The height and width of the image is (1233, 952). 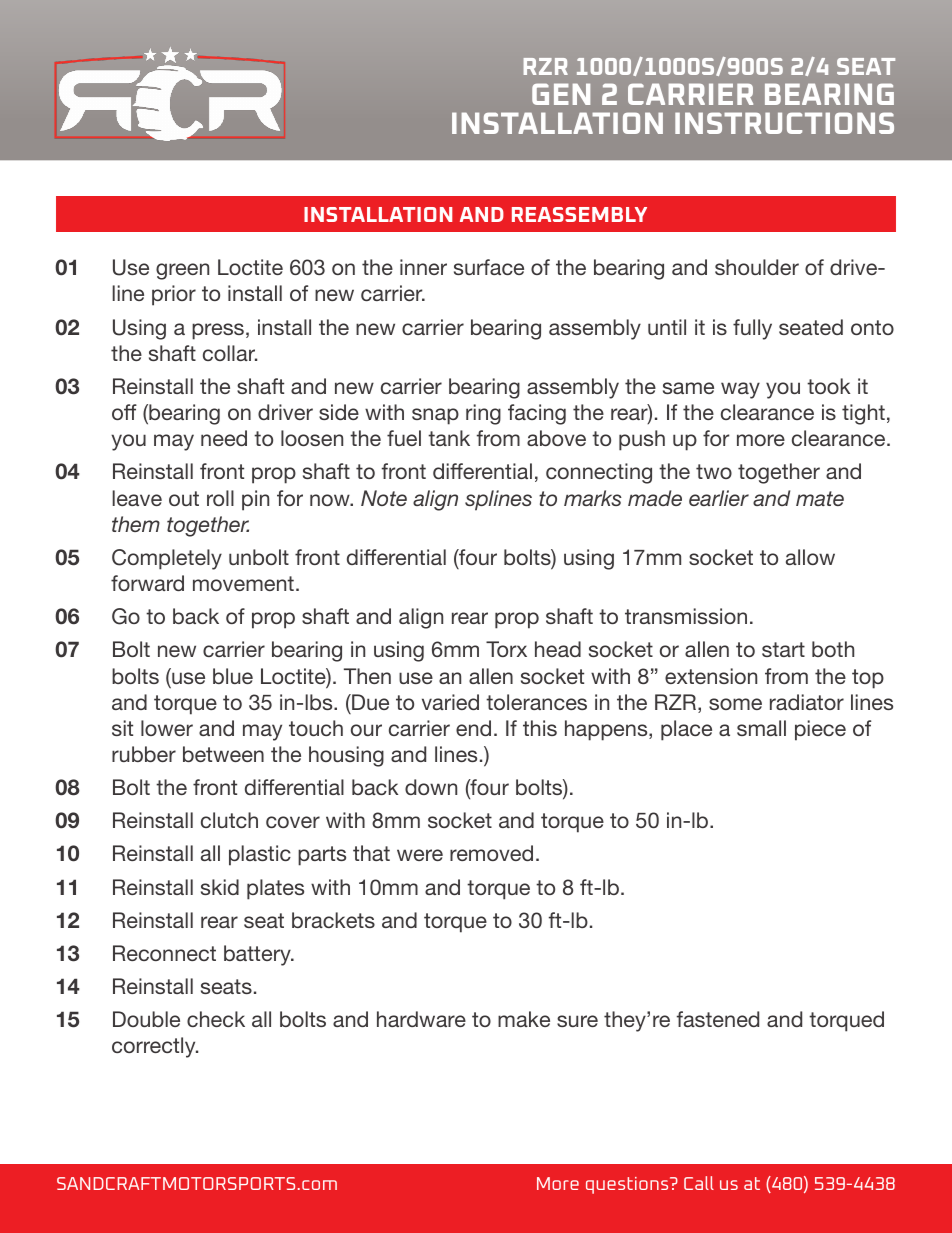 What do you see at coordinates (258, 955) in the image?
I see `battery` at bounding box center [258, 955].
